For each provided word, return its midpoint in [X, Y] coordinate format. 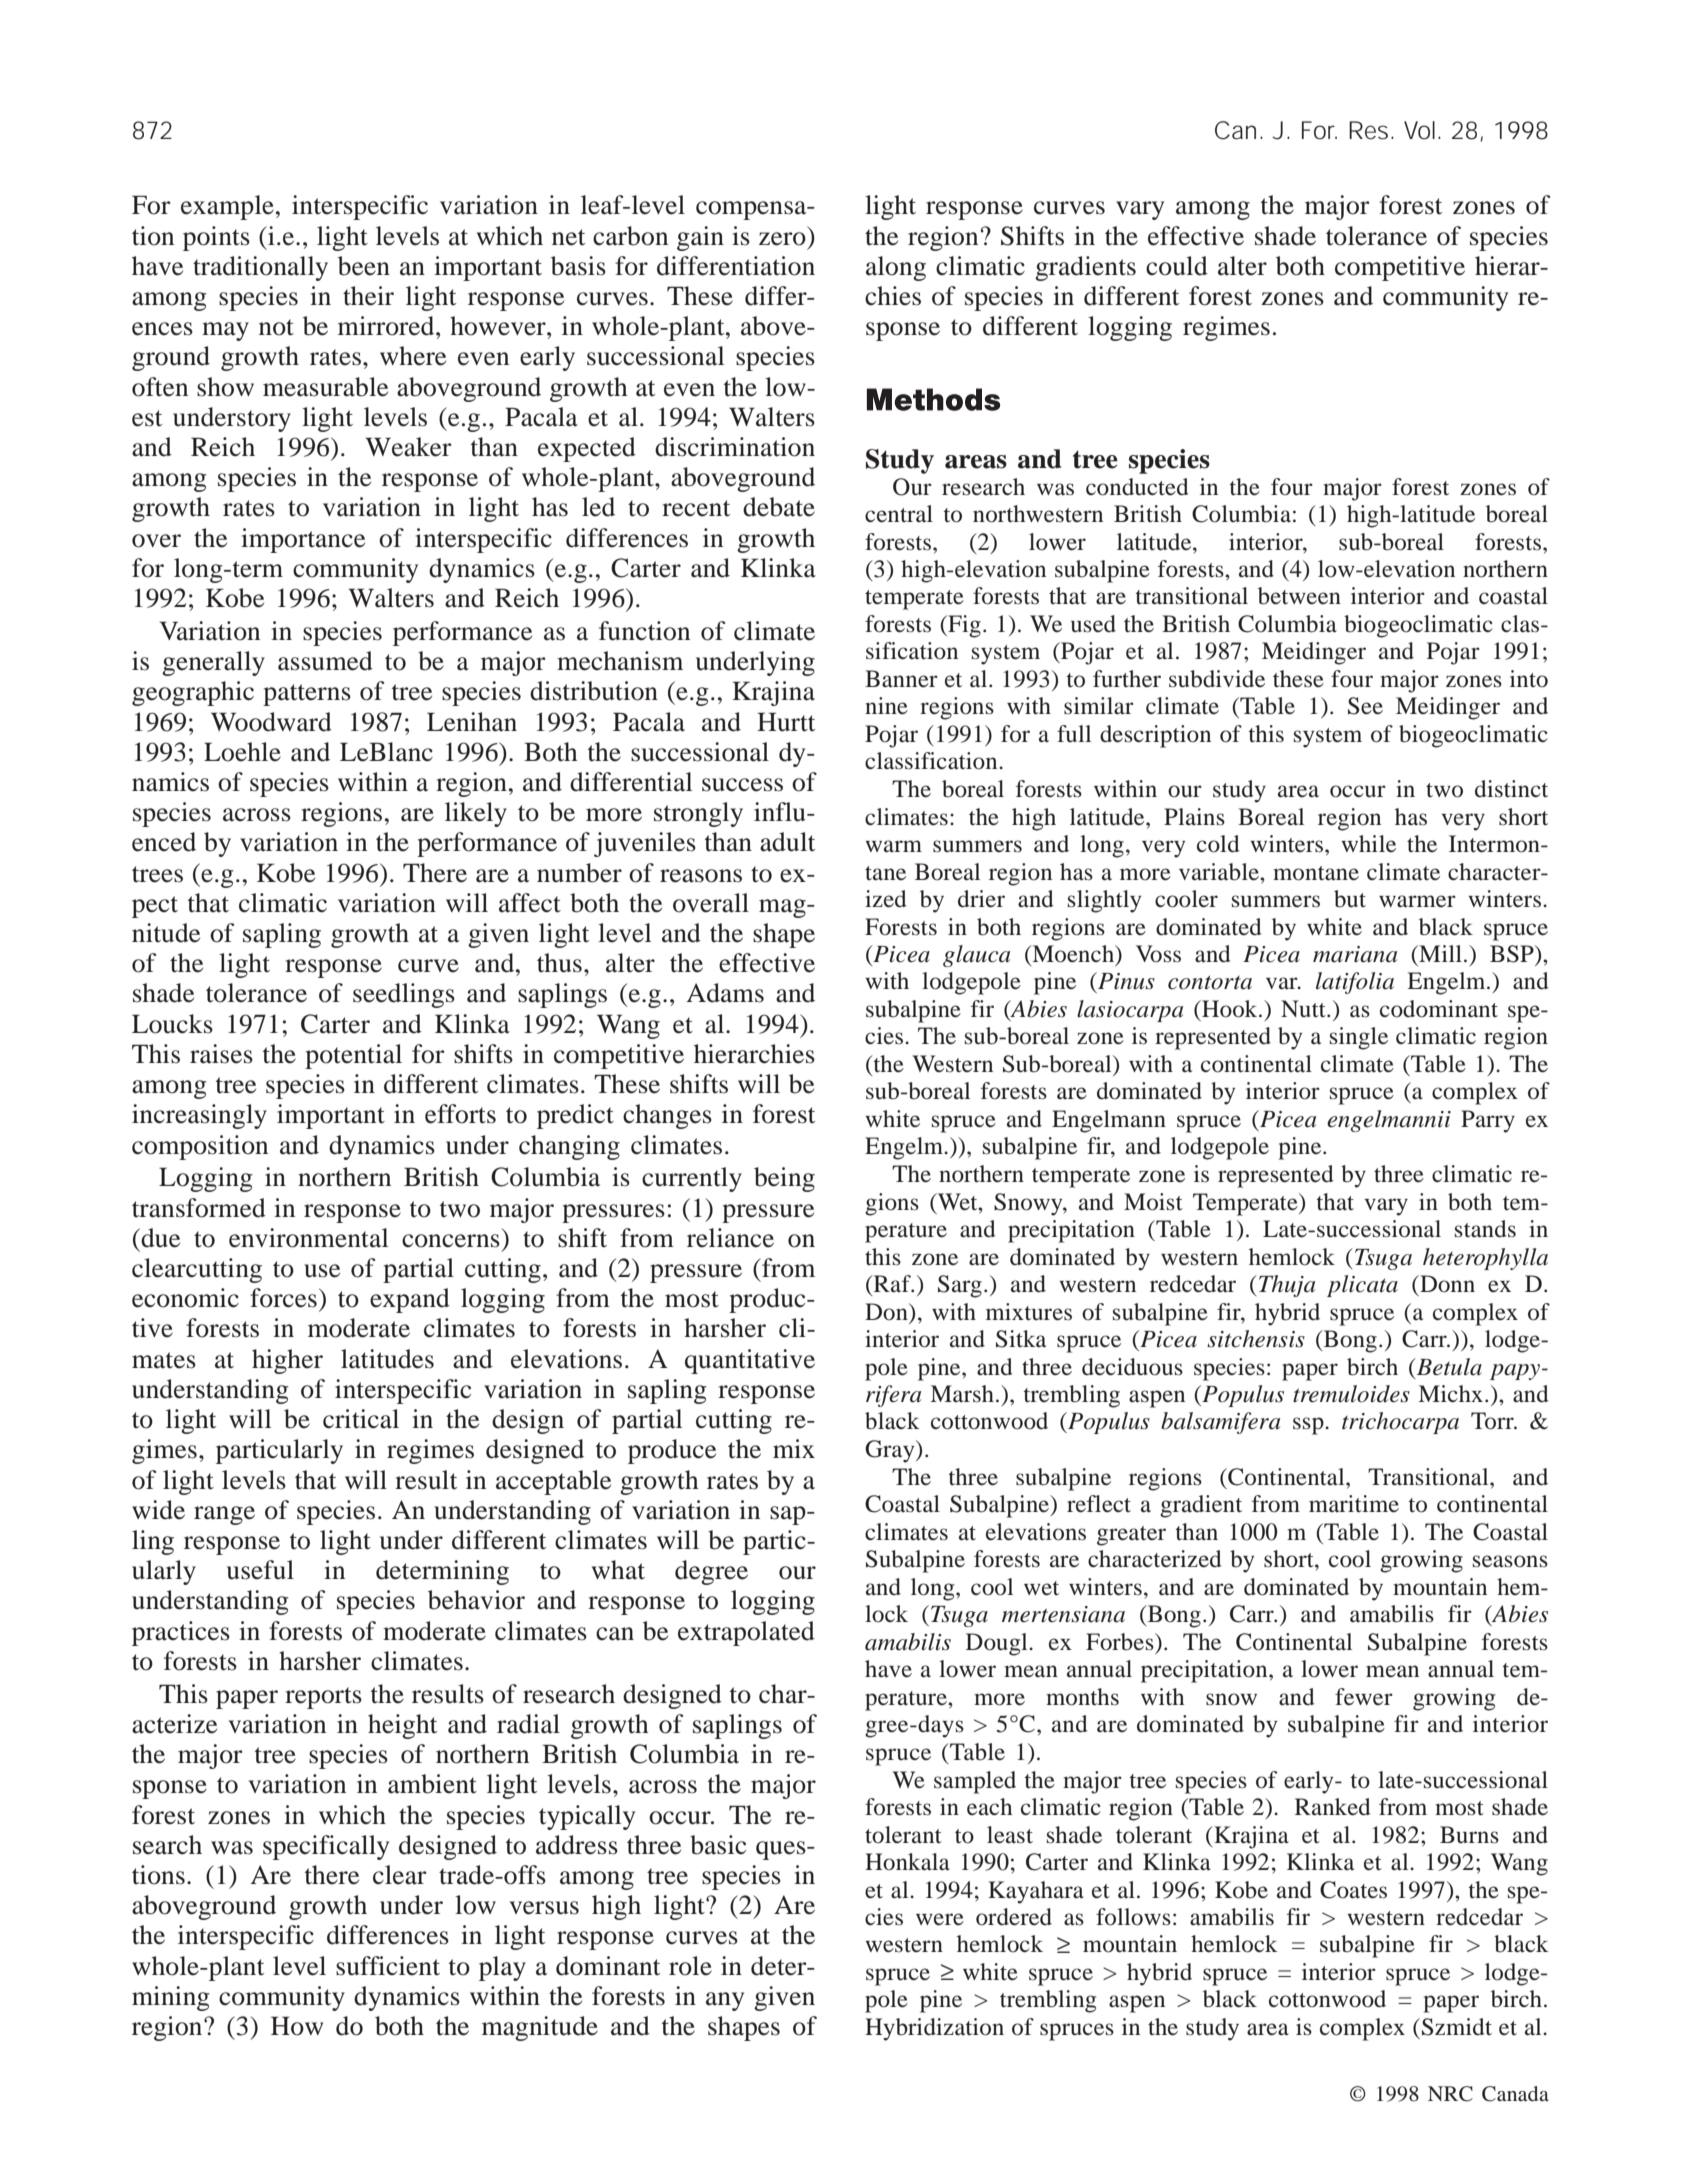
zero [782, 239]
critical [361, 1419]
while [1368, 844]
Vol [1419, 130]
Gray [891, 1451]
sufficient [388, 1966]
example [227, 207]
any [725, 2001]
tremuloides [1351, 1394]
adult [787, 842]
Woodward [271, 722]
